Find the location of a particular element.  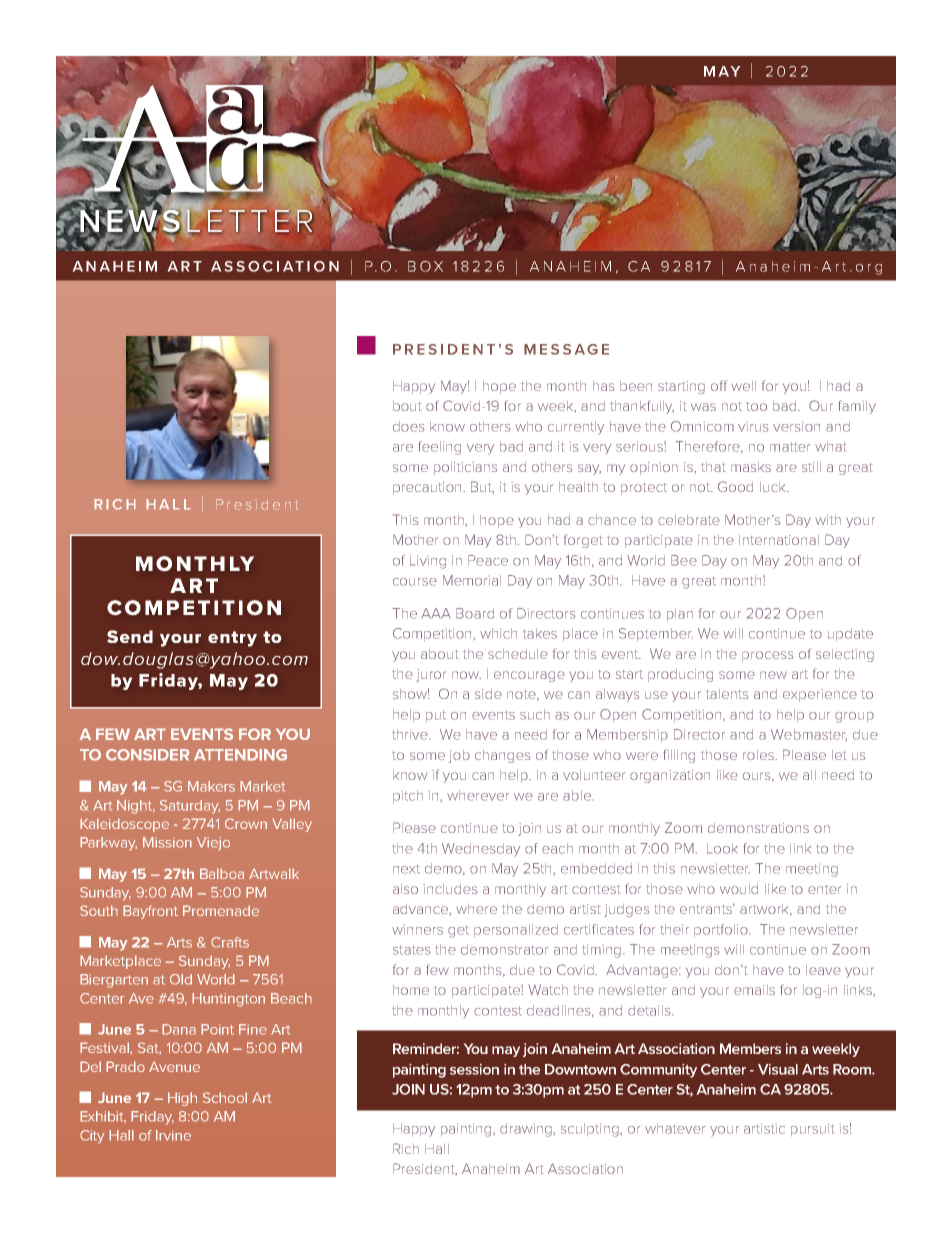

job is located at coordinates (459, 756).
